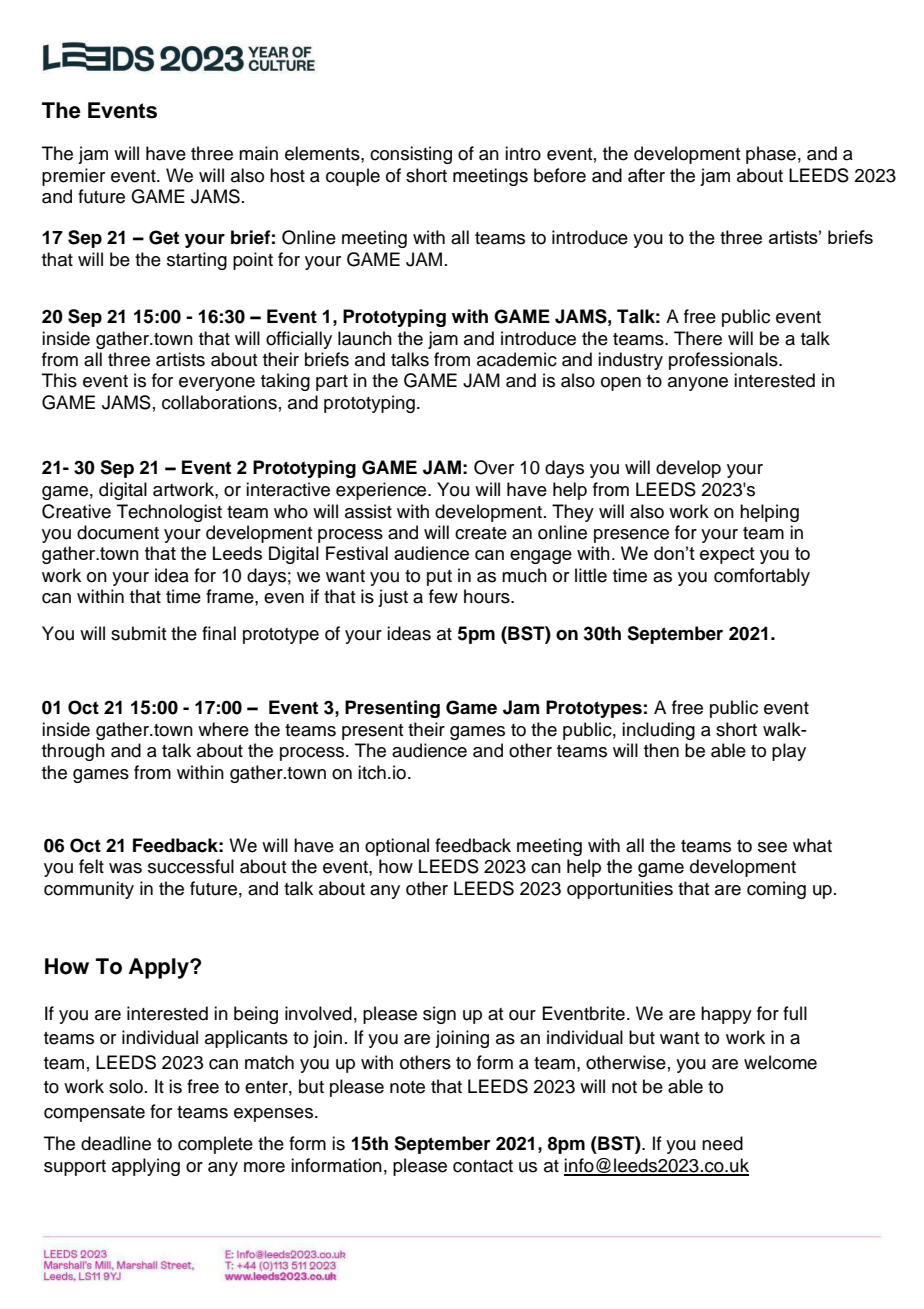 Image resolution: width=924 pixels, height=1309 pixels. What do you see at coordinates (483, 1166) in the screenshot?
I see `contact` at bounding box center [483, 1166].
